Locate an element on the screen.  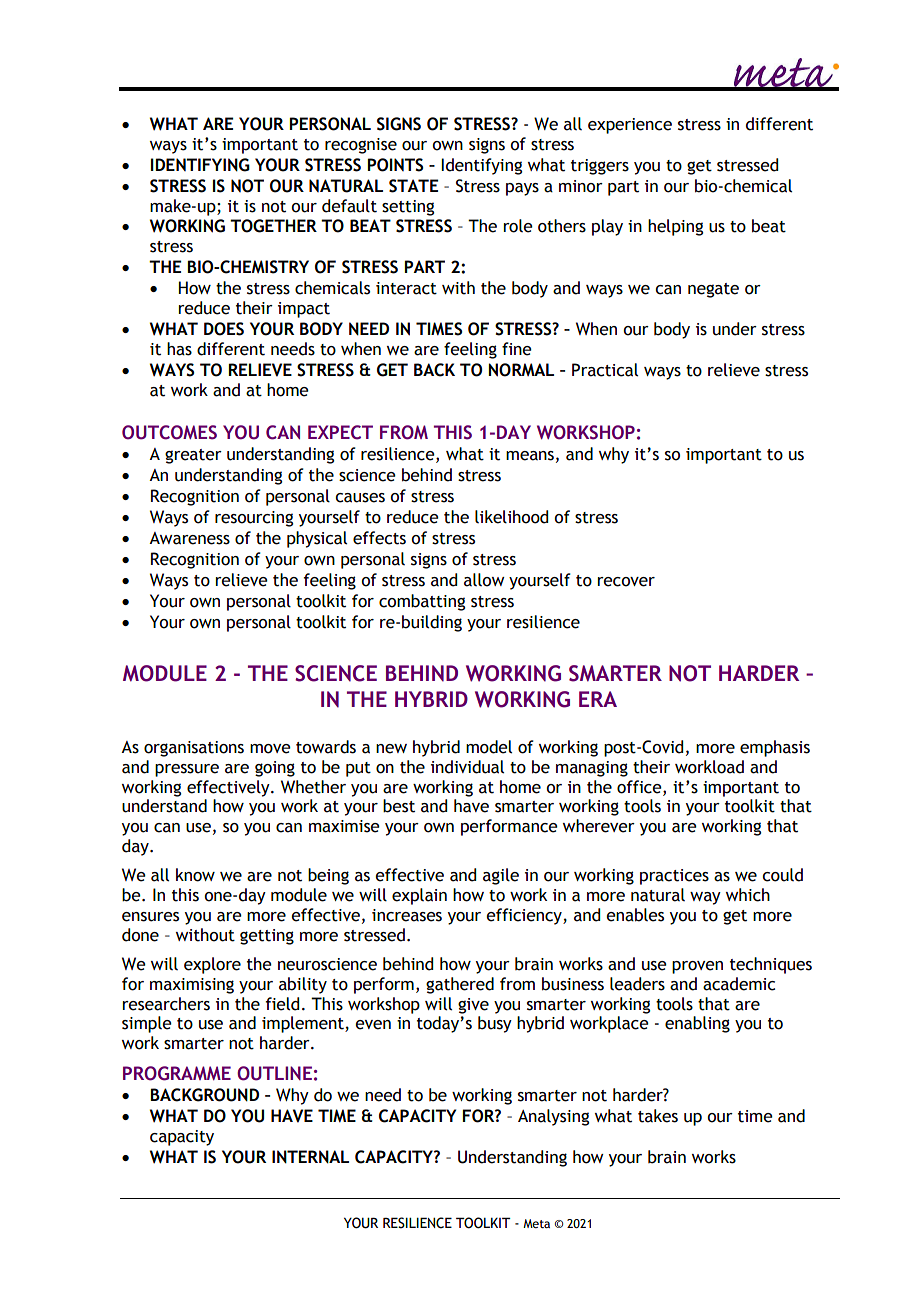
TOGETHER is located at coordinates (273, 226).
